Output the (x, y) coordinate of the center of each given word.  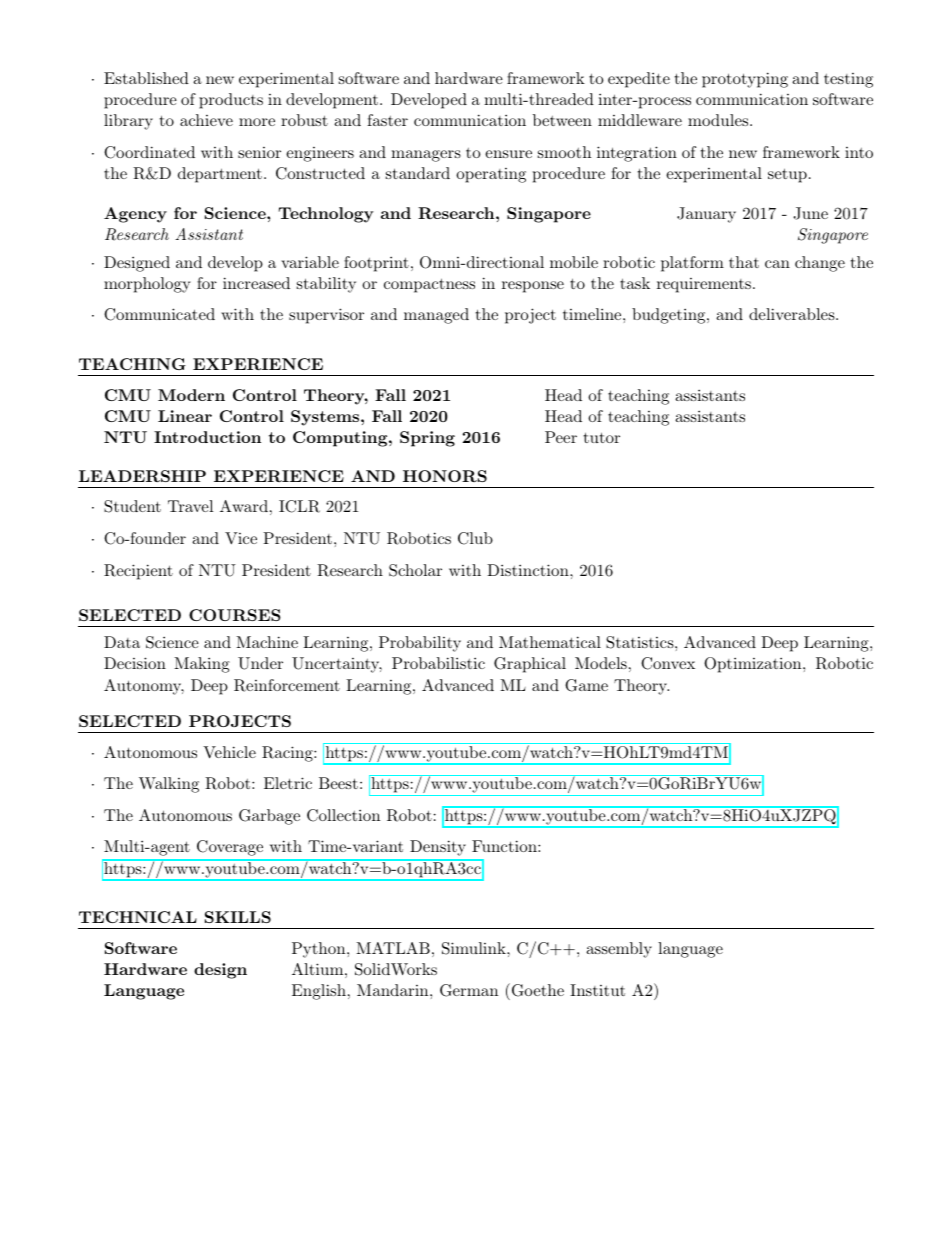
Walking (169, 785)
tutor (602, 437)
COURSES (235, 615)
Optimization (752, 665)
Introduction (207, 437)
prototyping (745, 80)
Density (438, 847)
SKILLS (238, 917)
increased (256, 283)
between (562, 120)
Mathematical (550, 642)
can (777, 264)
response (533, 287)
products (231, 101)
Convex (668, 663)
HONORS (445, 476)
